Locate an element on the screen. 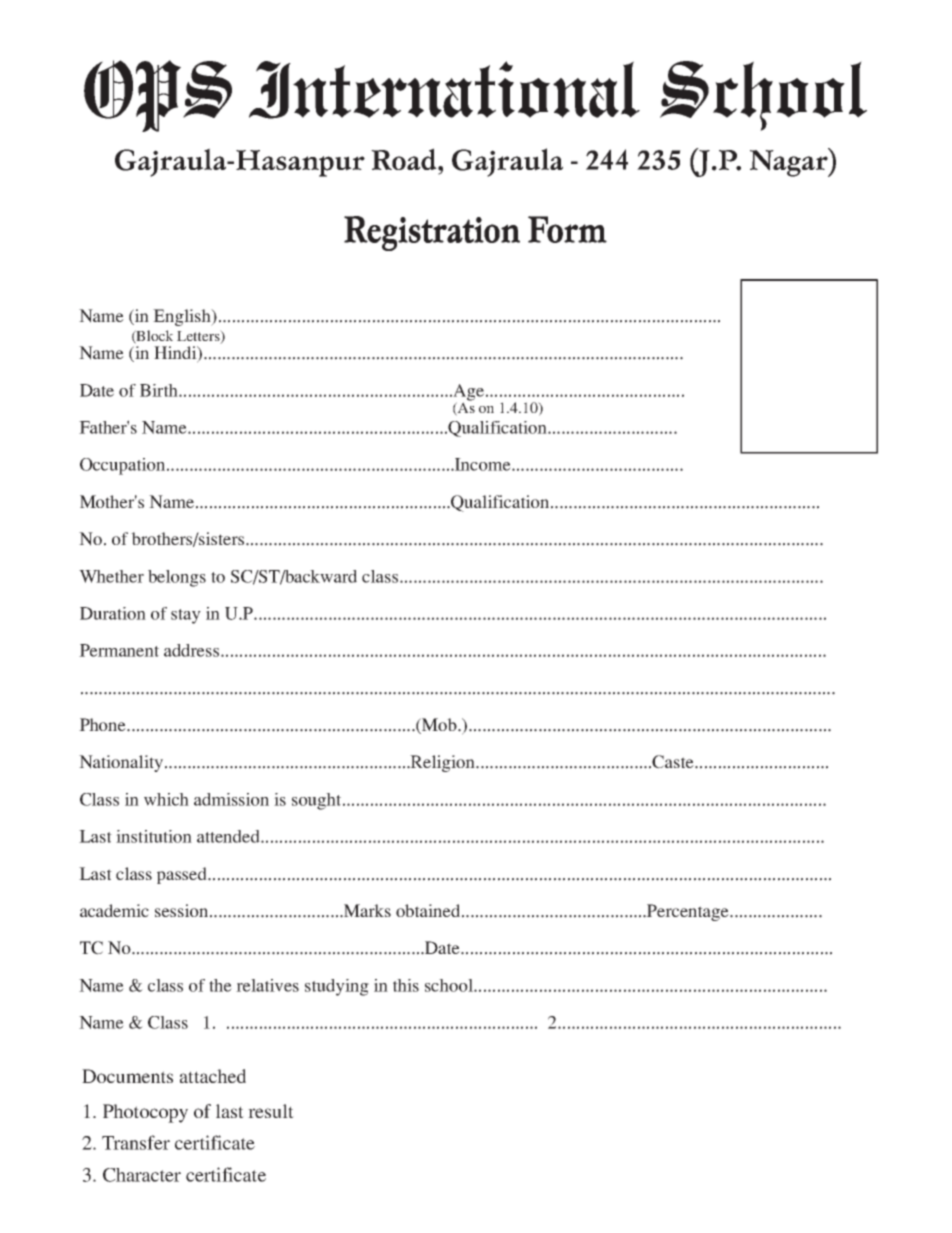  sought is located at coordinates (318, 801).
